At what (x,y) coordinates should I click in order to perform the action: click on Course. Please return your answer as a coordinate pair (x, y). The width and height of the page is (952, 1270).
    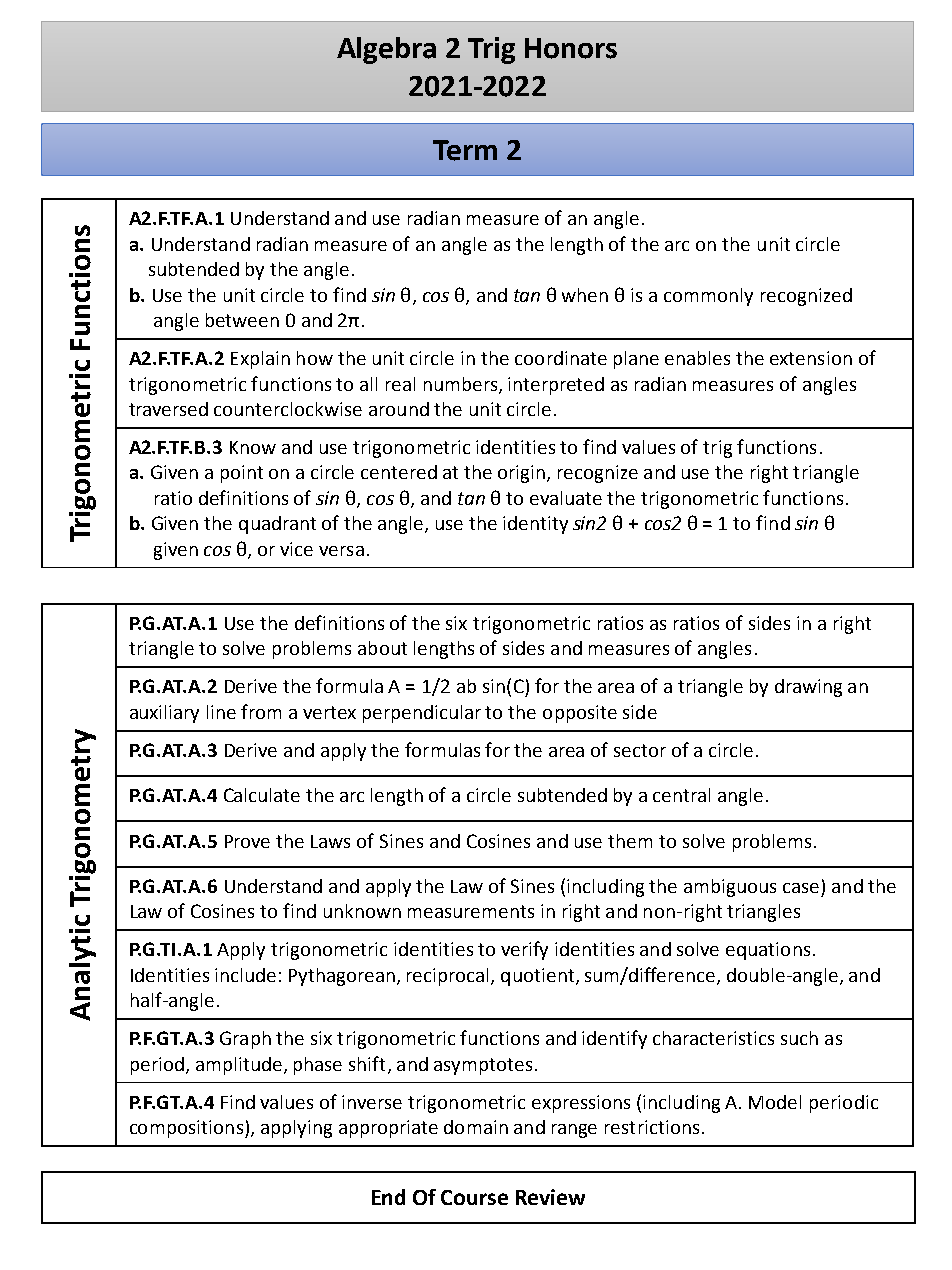
    Looking at the image, I should click on (474, 1197).
